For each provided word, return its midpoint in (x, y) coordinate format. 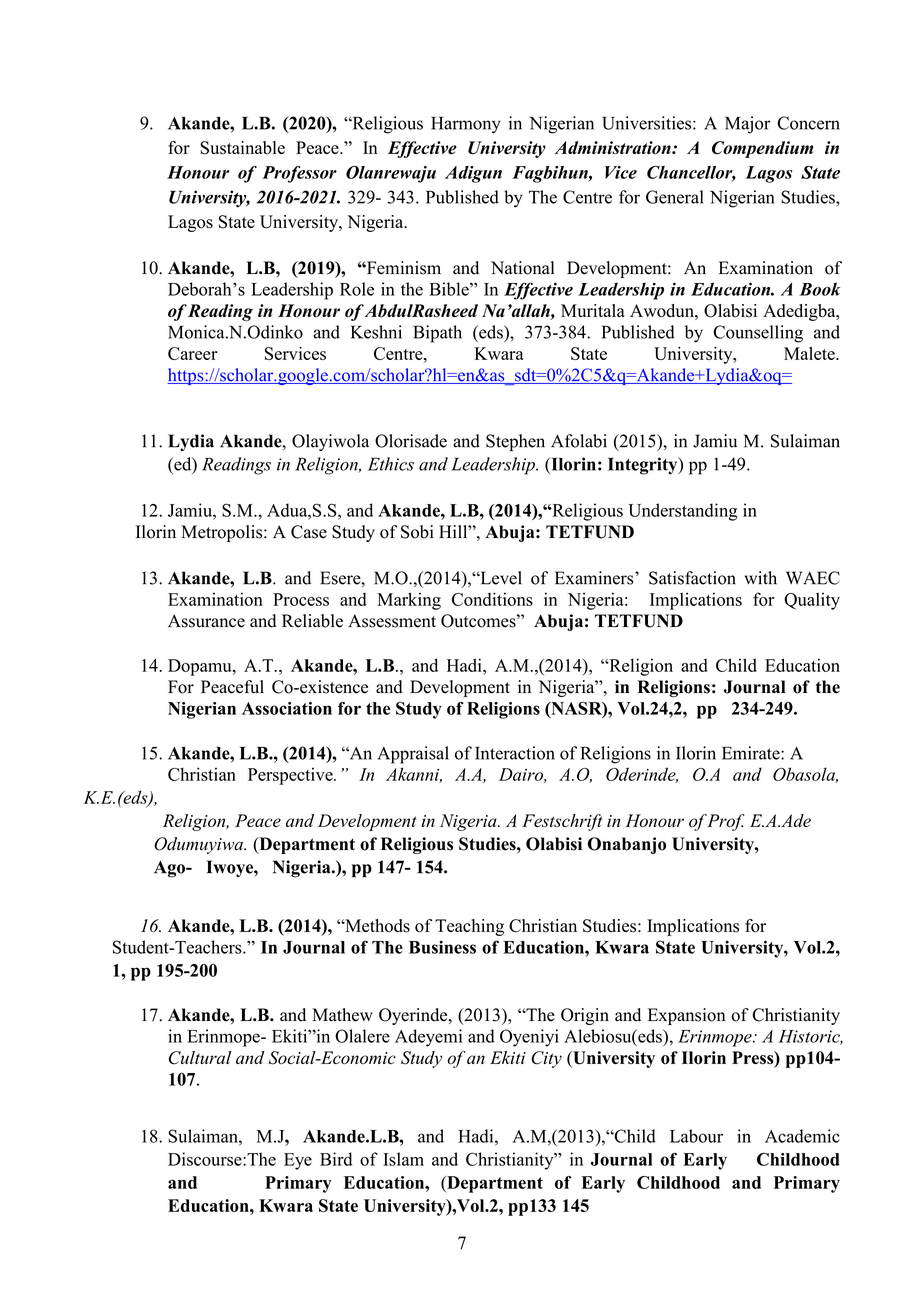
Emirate (752, 753)
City (546, 1059)
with (760, 578)
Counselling (758, 334)
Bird (336, 1159)
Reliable (312, 621)
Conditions (492, 599)
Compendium (762, 149)
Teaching (469, 927)
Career (193, 353)
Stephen (515, 443)
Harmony (466, 125)
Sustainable (242, 148)
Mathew (342, 1015)
